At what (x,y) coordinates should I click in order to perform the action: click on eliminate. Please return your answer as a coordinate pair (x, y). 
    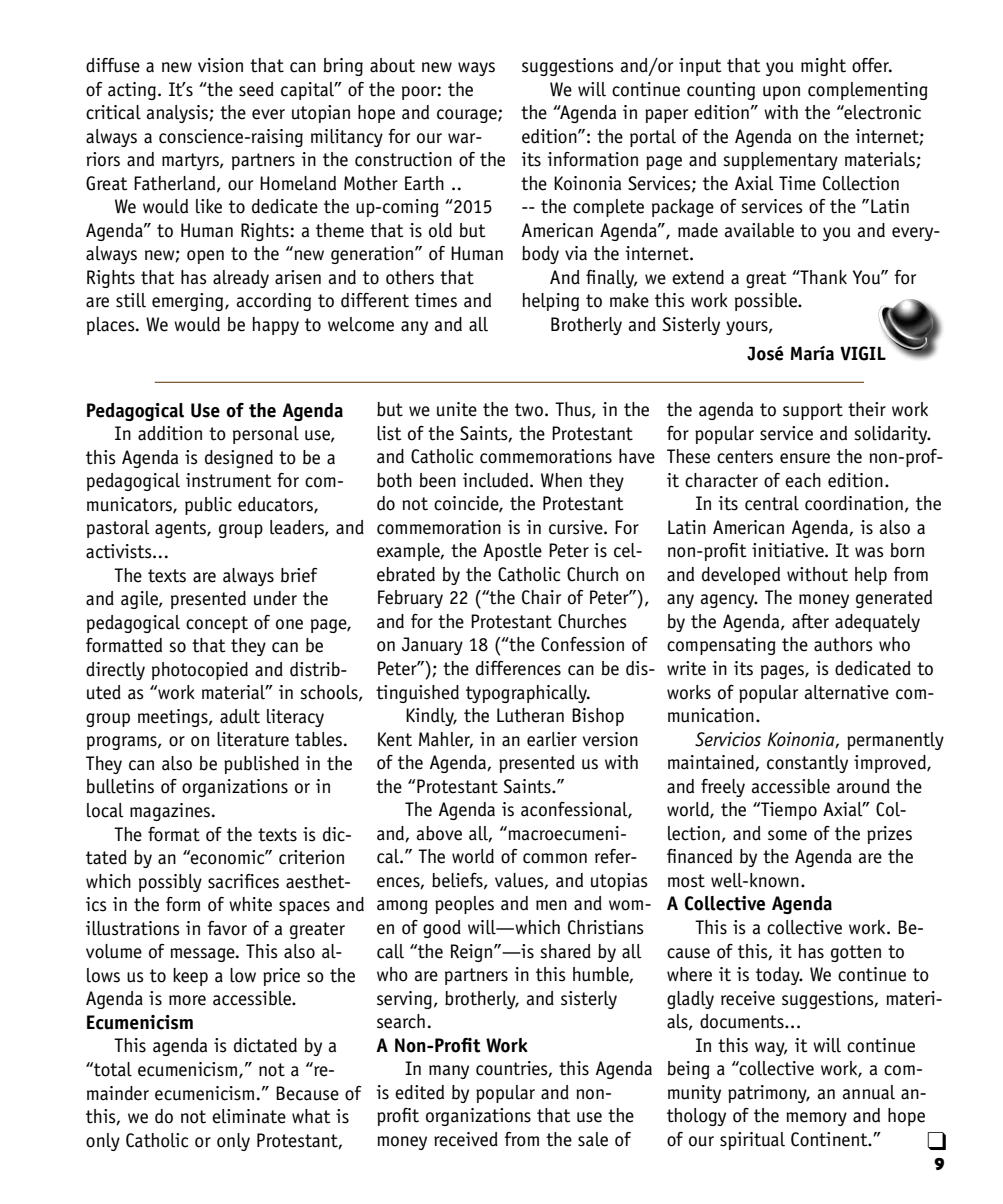
    Looking at the image, I should click on (249, 1116).
